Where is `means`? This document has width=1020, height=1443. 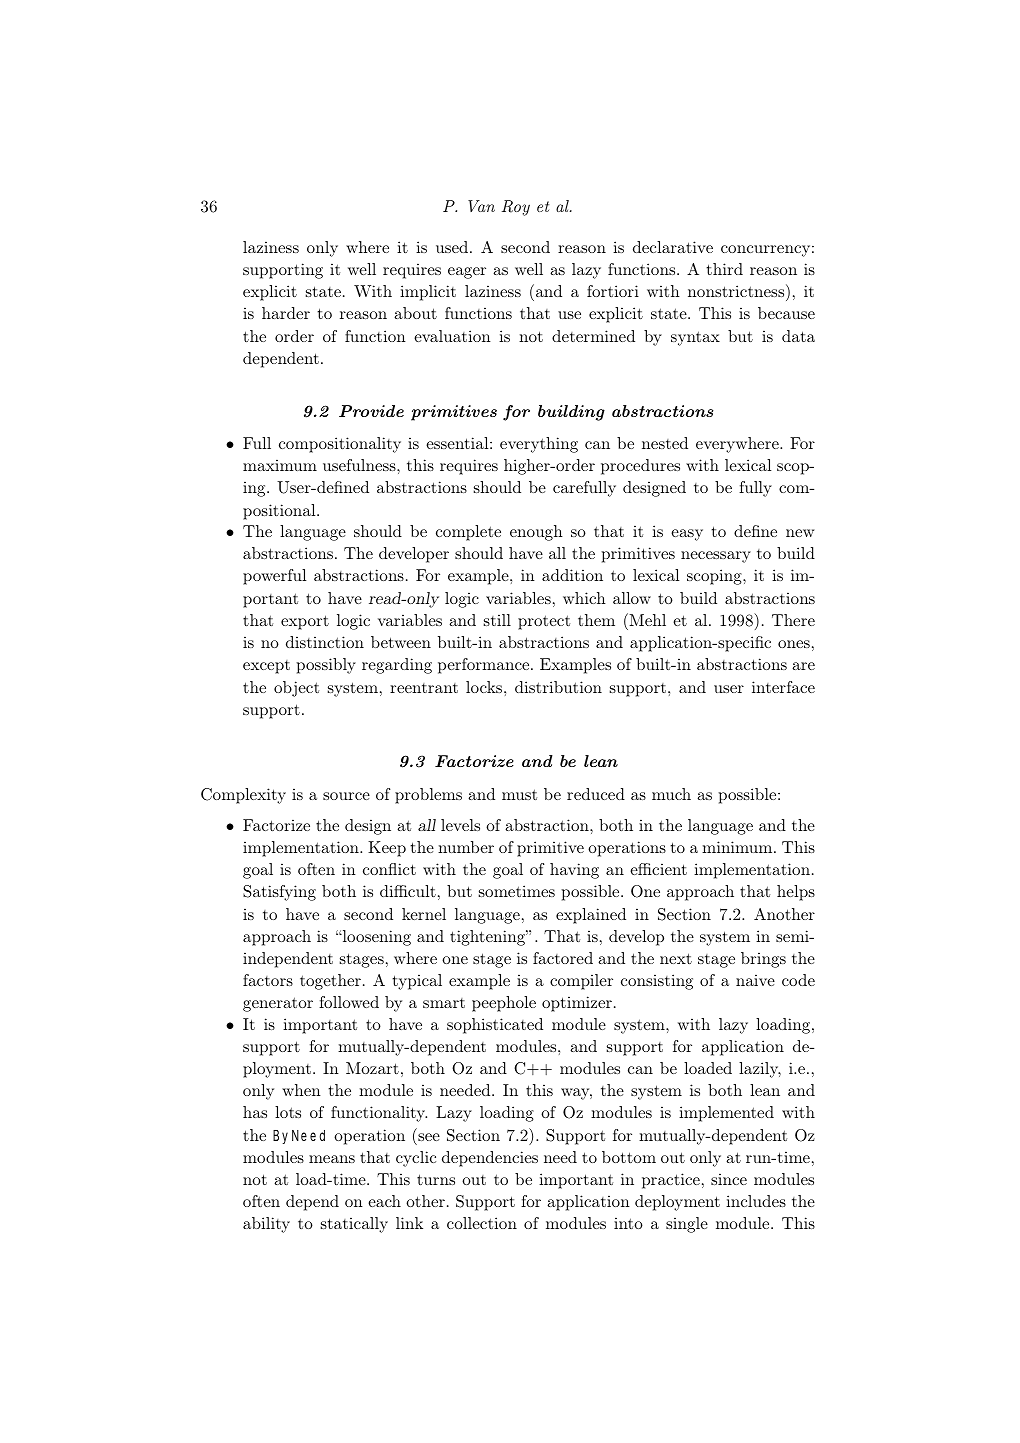 means is located at coordinates (332, 1159).
